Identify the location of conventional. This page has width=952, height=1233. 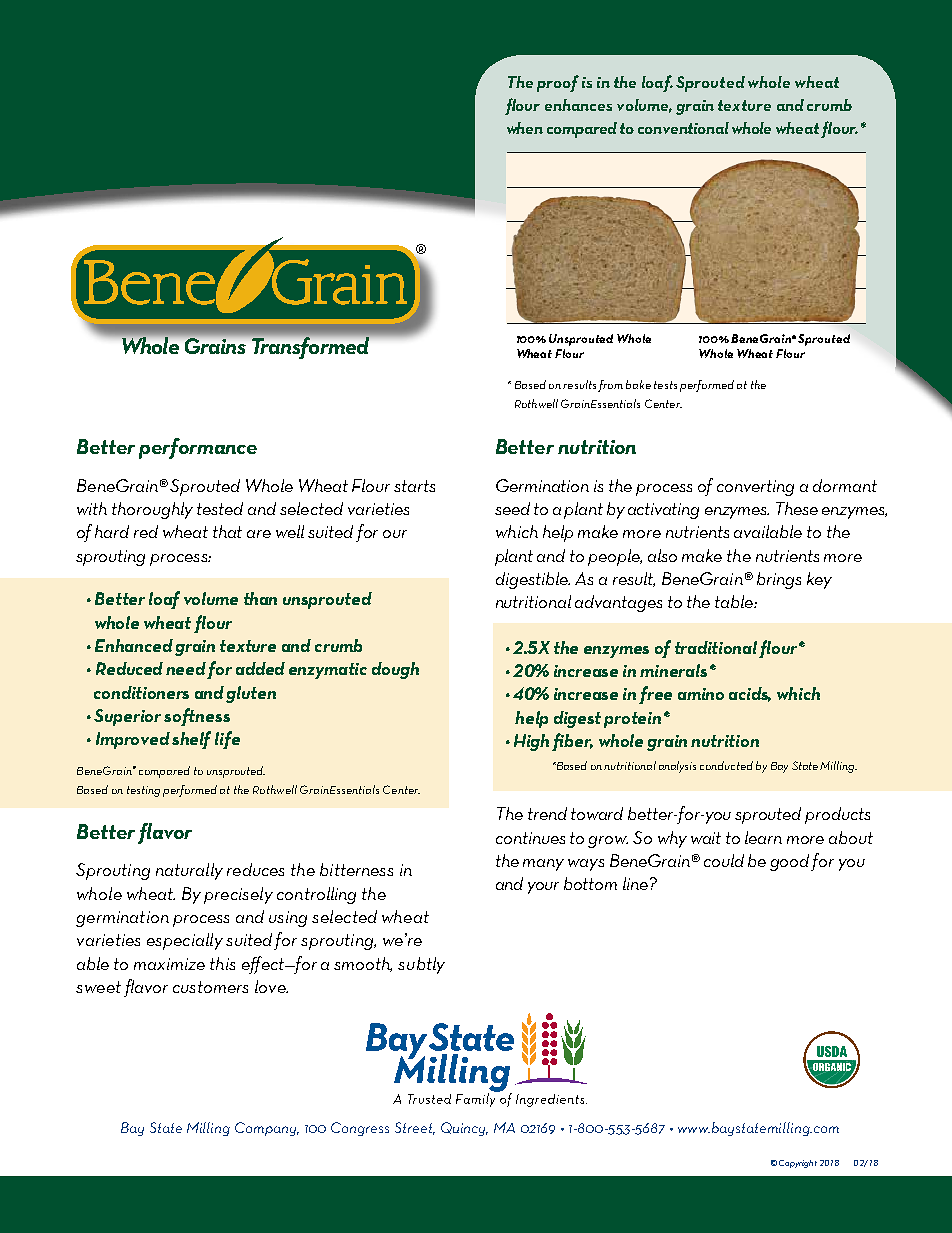
(683, 128).
